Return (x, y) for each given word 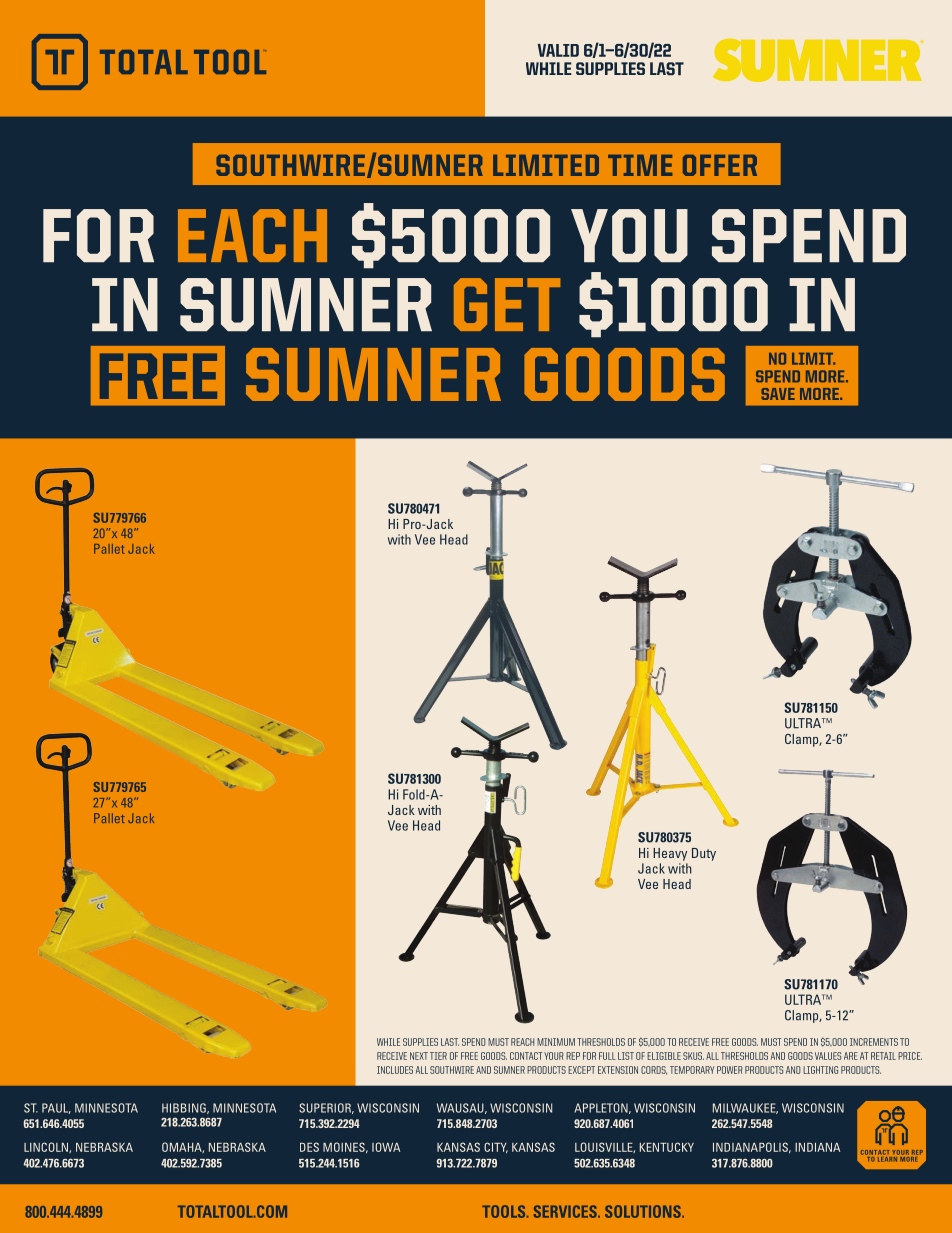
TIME (640, 165)
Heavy (670, 854)
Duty (704, 854)
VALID (558, 50)
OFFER (720, 165)
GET (507, 304)
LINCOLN (47, 1147)
